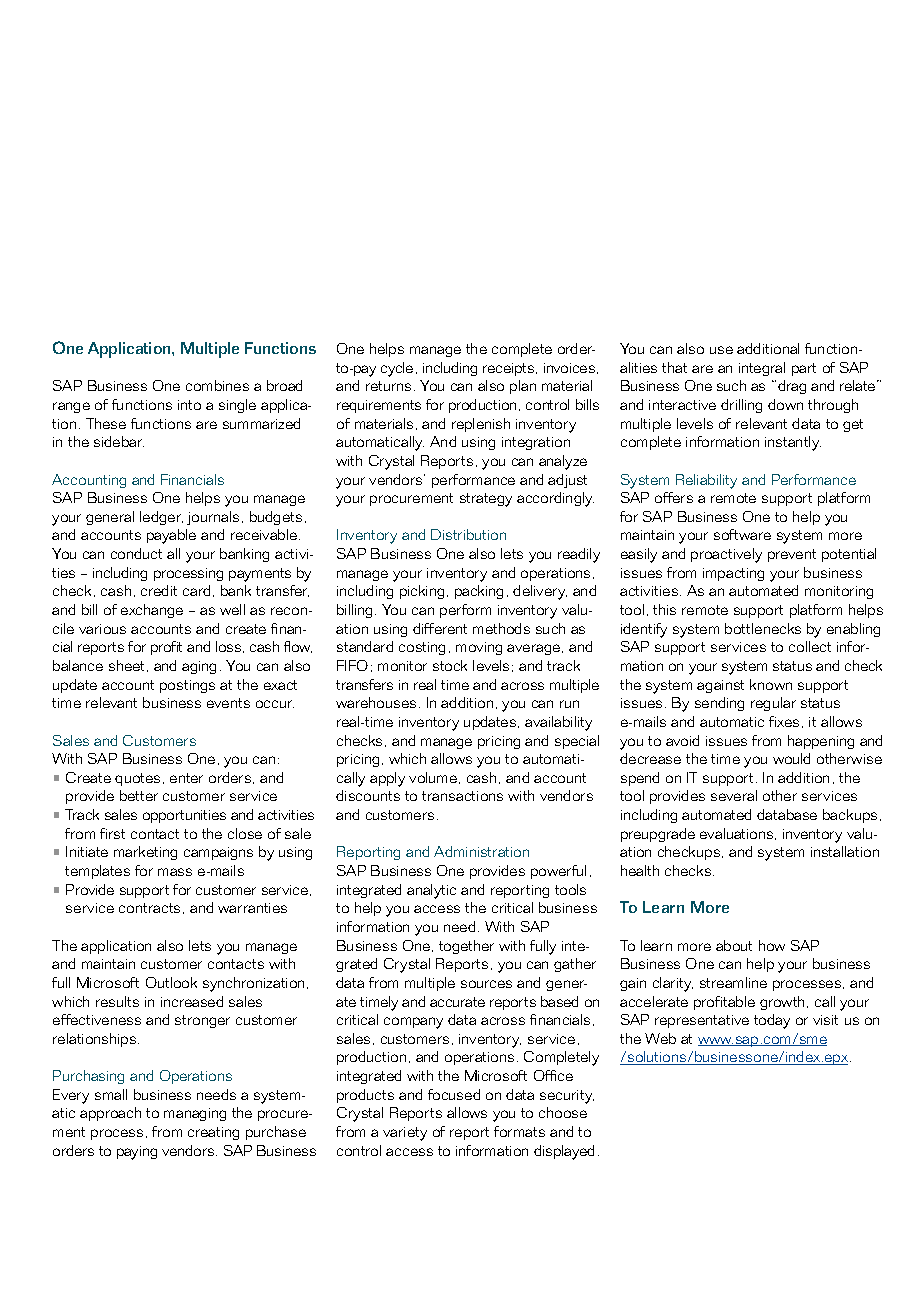 The image size is (924, 1308). Describe the element at coordinates (792, 387) in the screenshot. I see `drag` at that location.
